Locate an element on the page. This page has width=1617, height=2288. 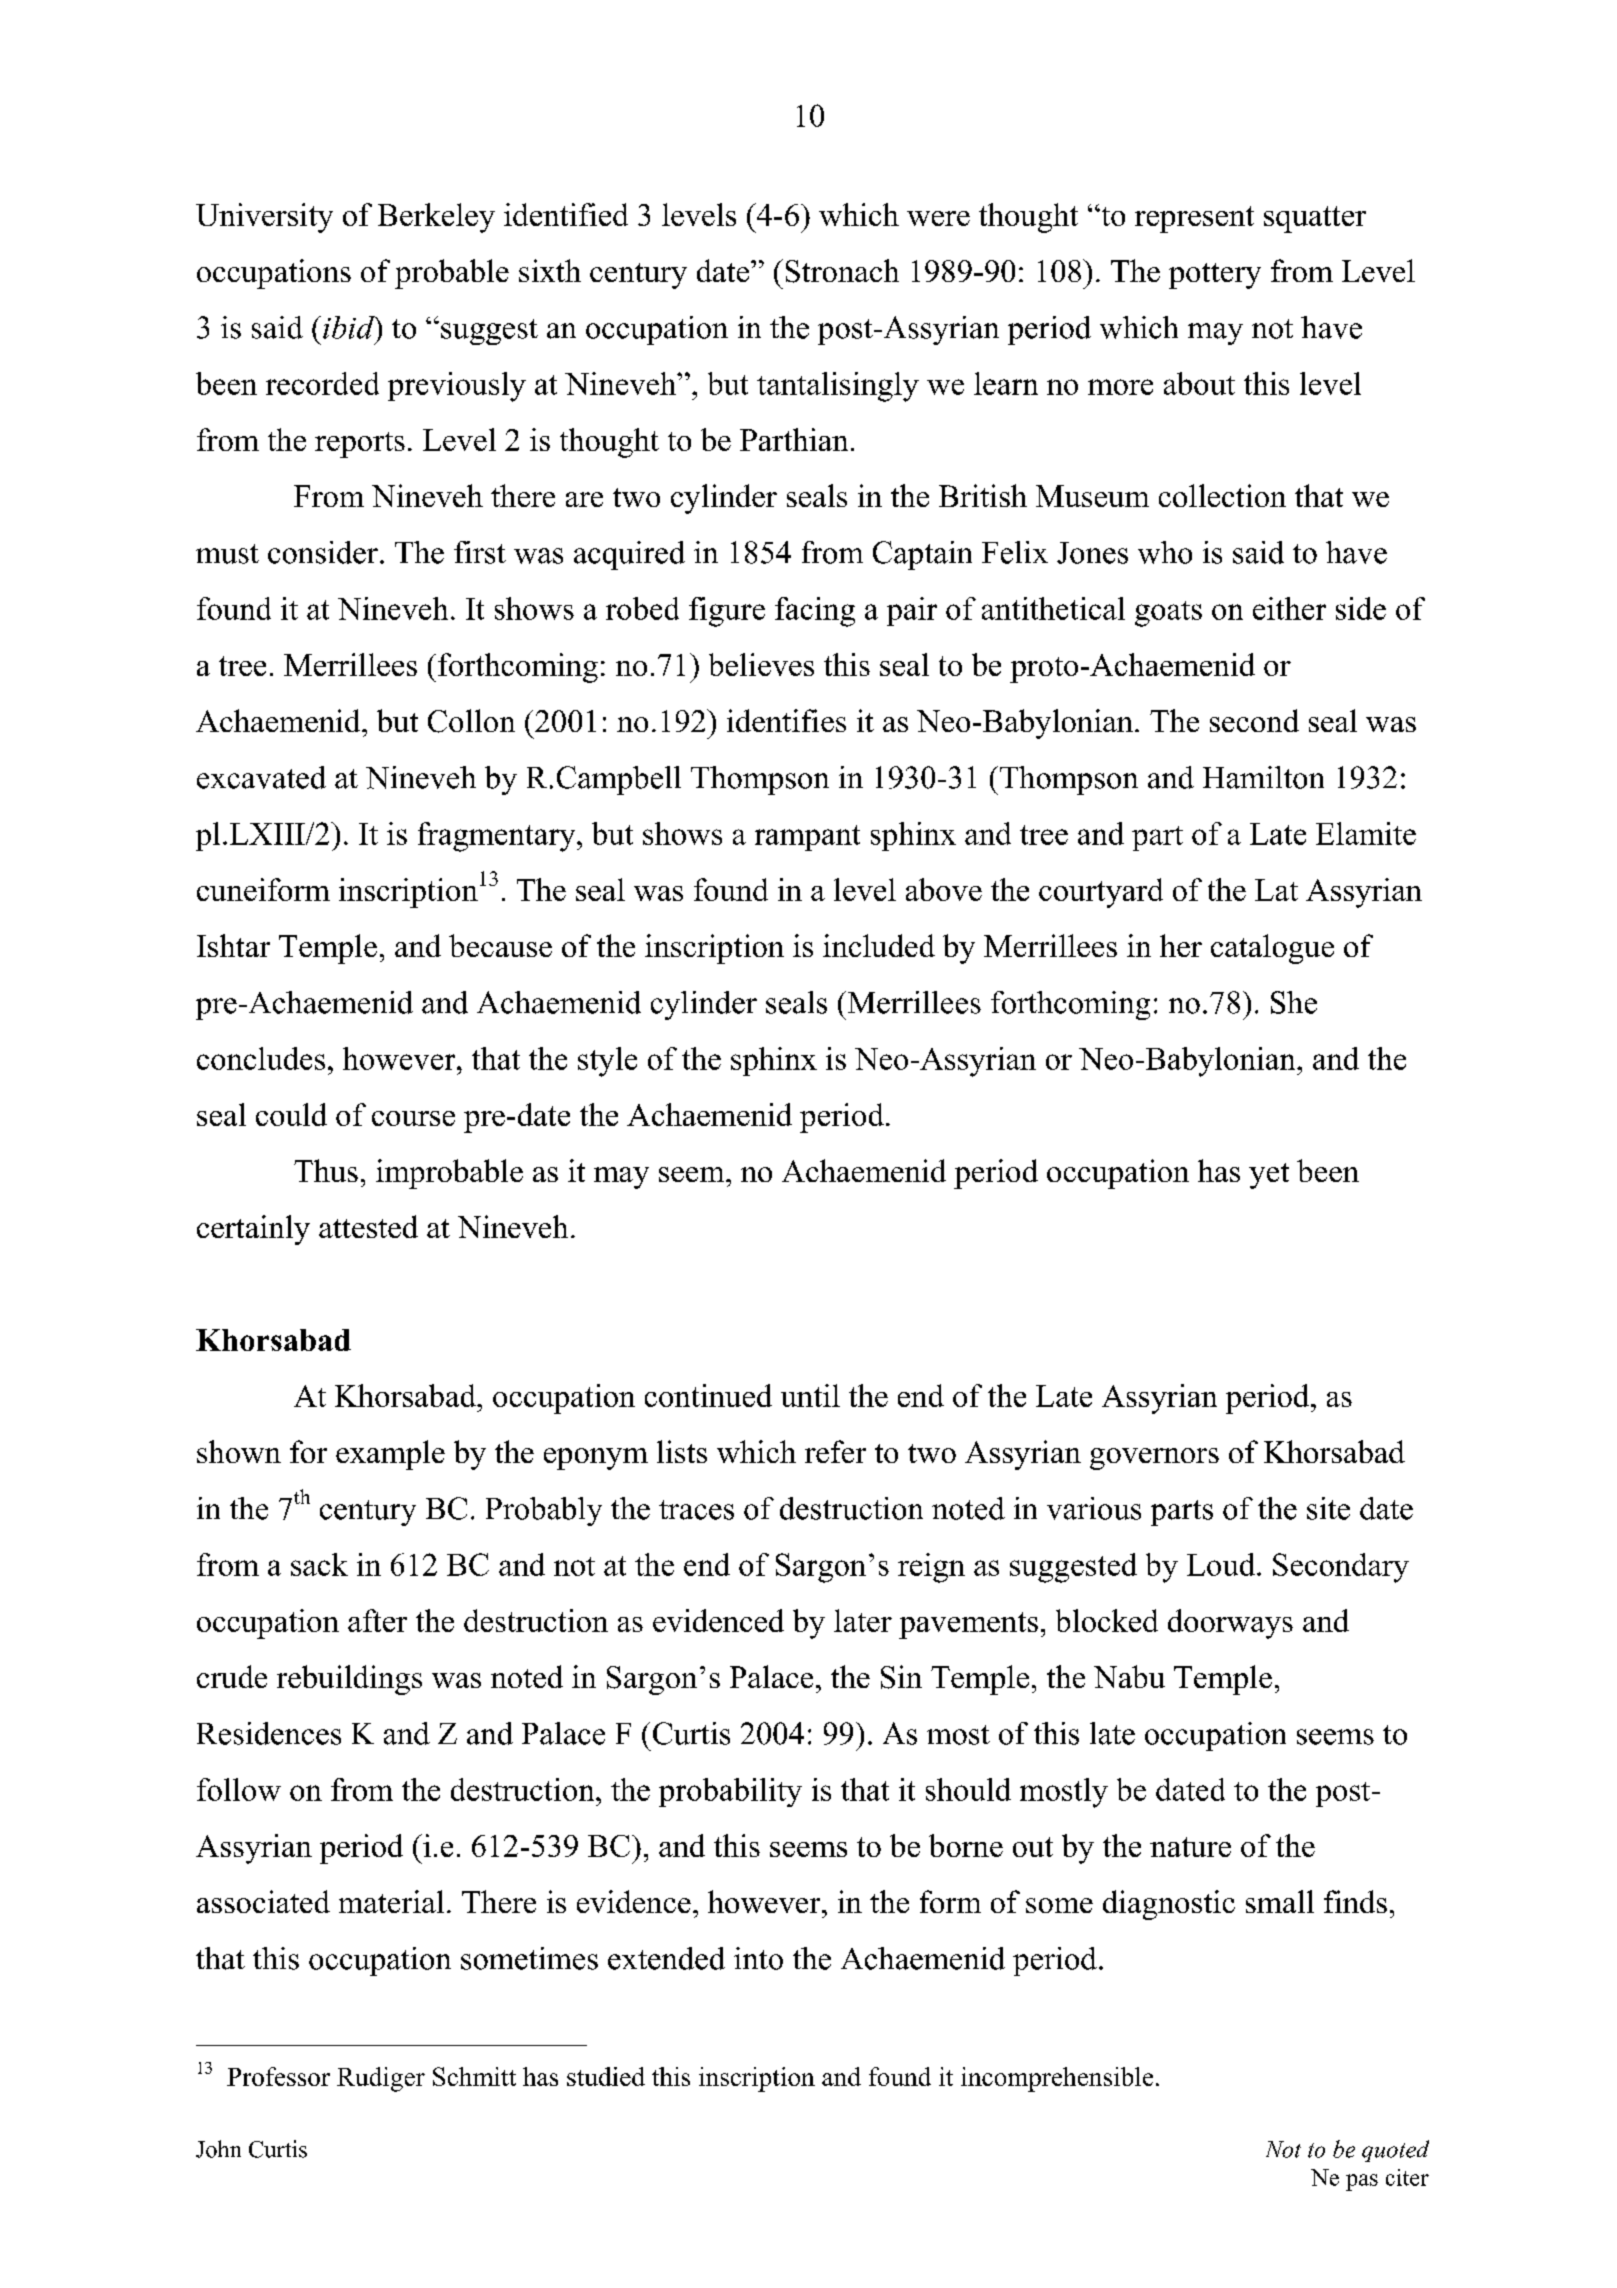
after is located at coordinates (377, 1620).
